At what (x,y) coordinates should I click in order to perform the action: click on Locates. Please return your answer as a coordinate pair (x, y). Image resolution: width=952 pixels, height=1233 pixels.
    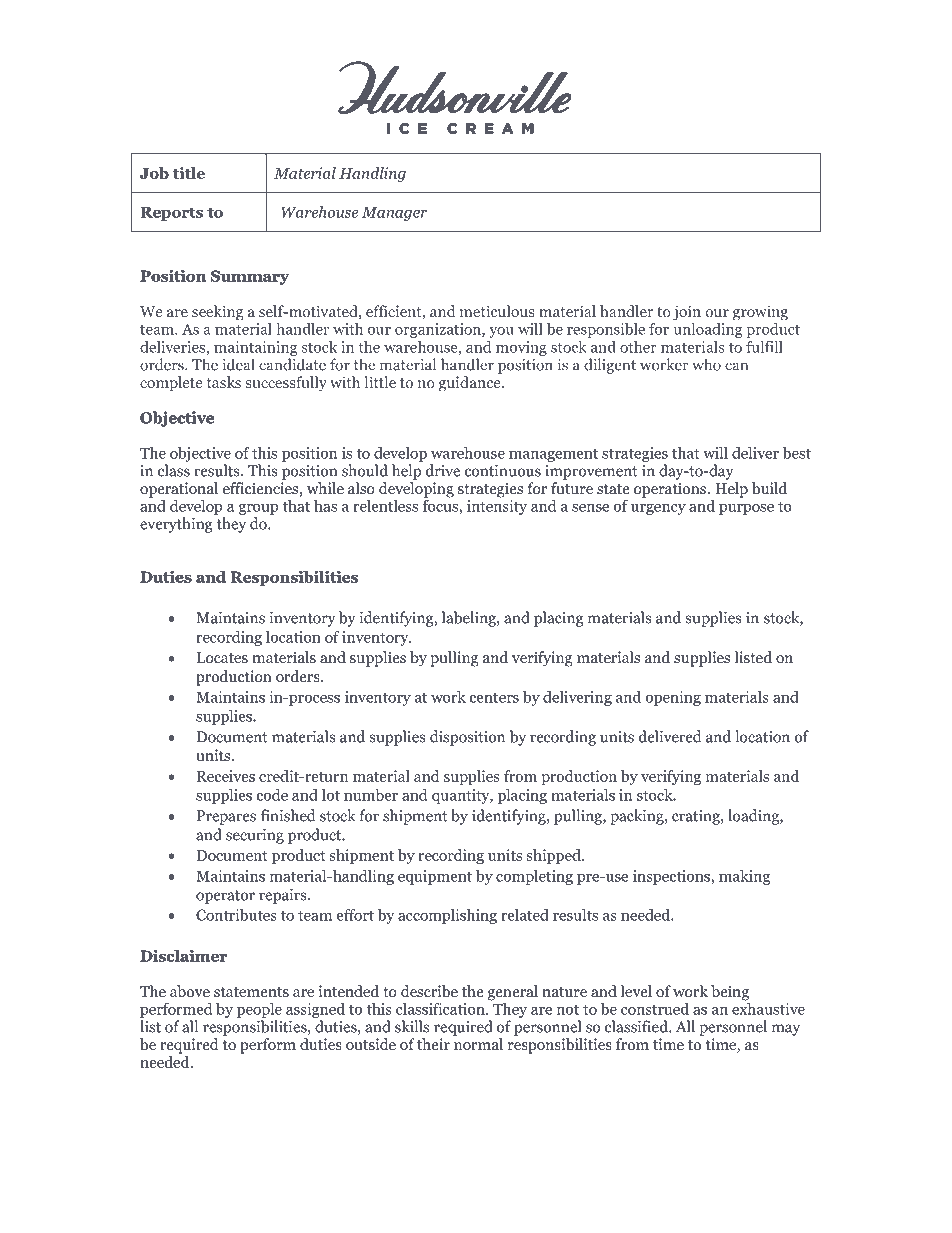
    Looking at the image, I should click on (222, 658).
